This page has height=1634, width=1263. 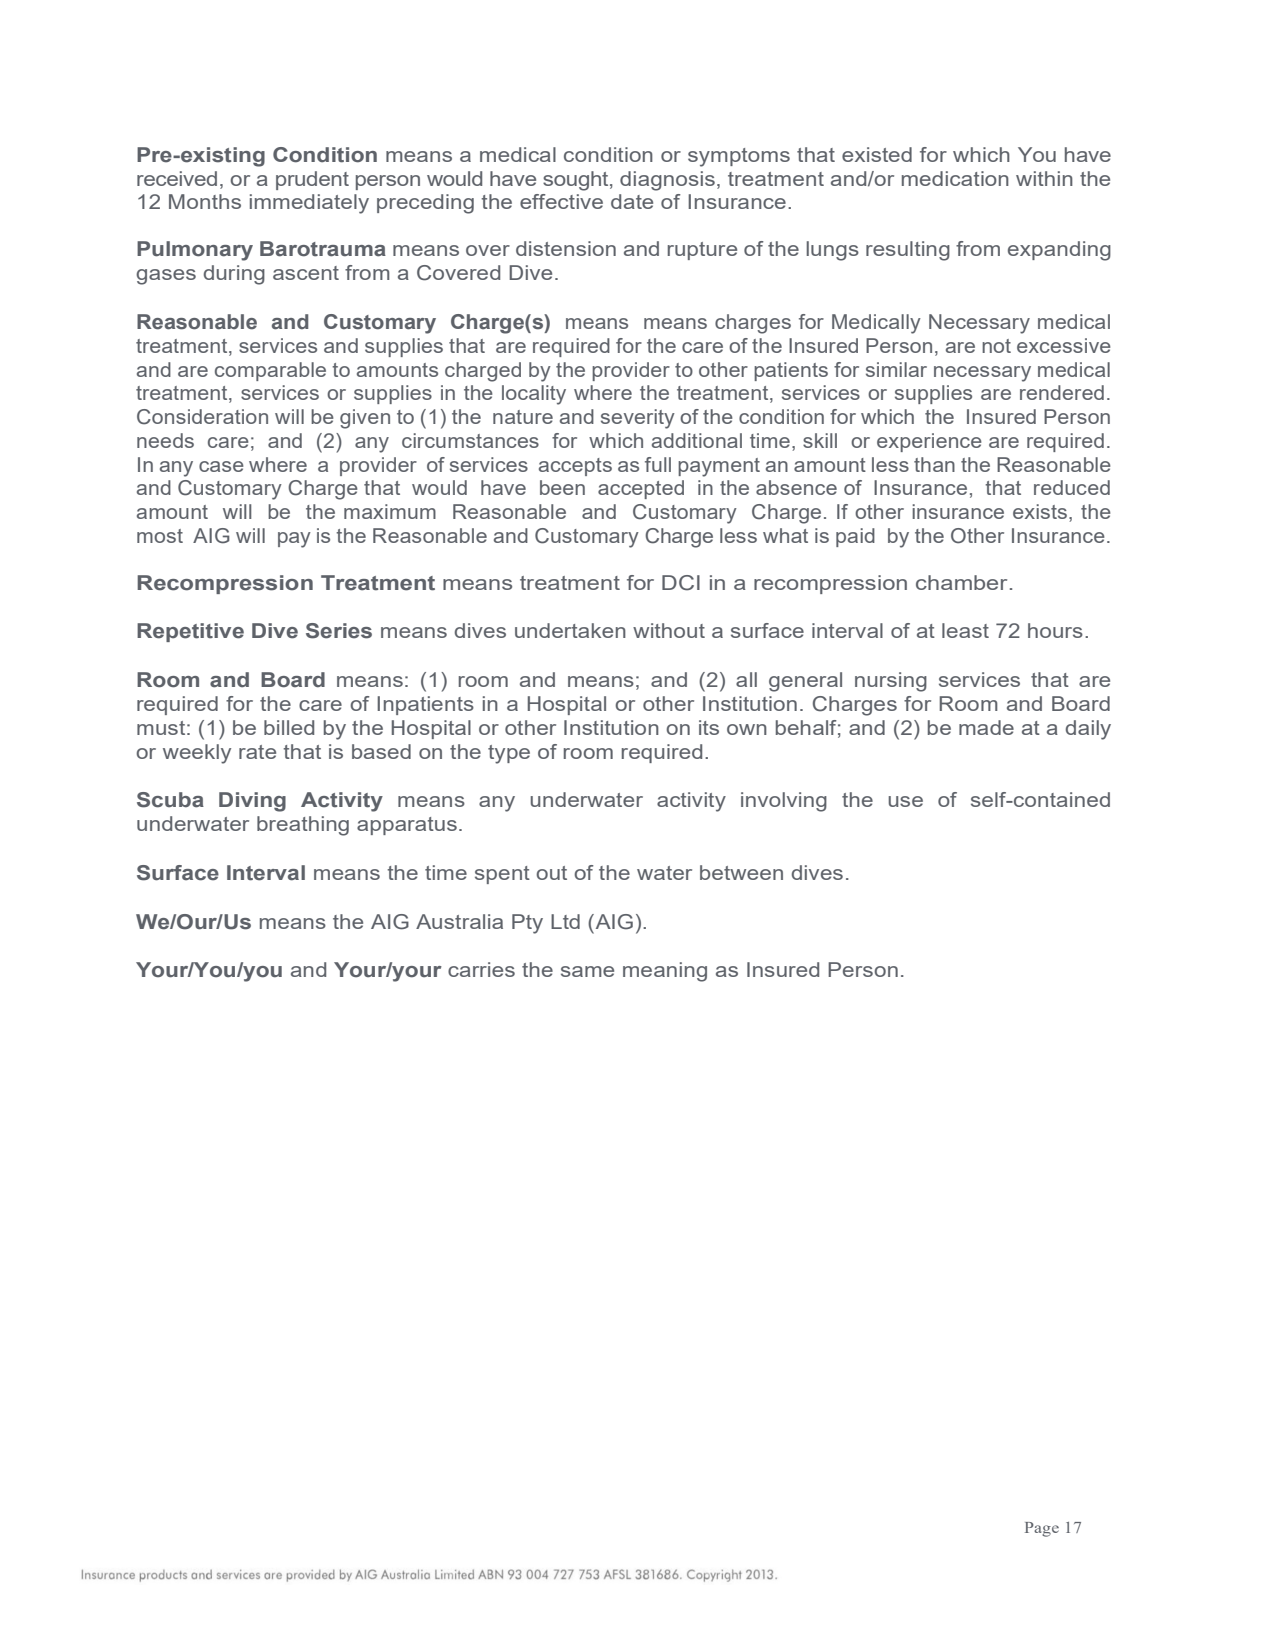 What do you see at coordinates (565, 921) in the page?
I see `Ltd` at bounding box center [565, 921].
